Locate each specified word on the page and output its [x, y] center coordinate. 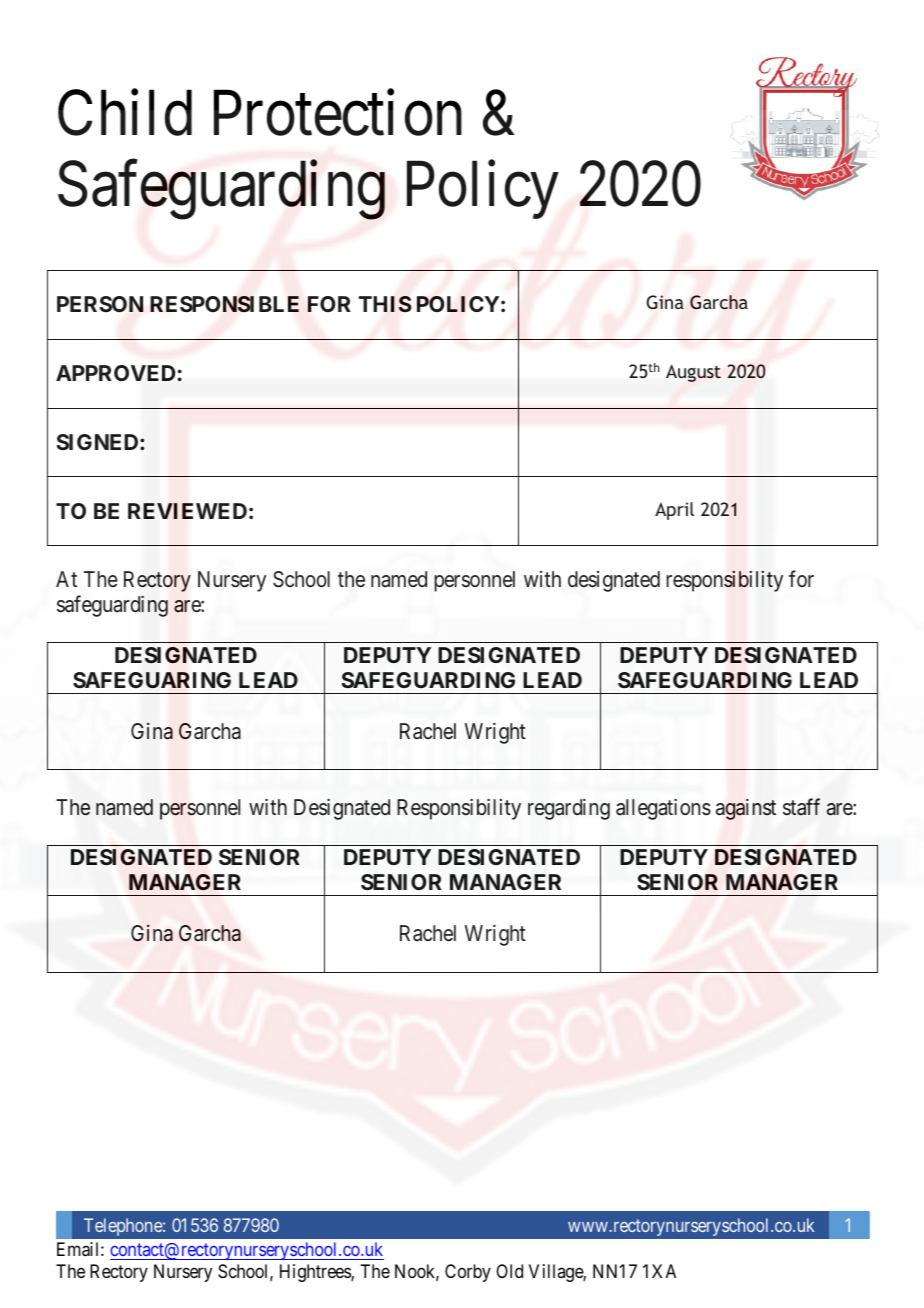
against [746, 809]
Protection [338, 113]
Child [125, 113]
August [693, 373]
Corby [468, 1273]
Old [509, 1271]
